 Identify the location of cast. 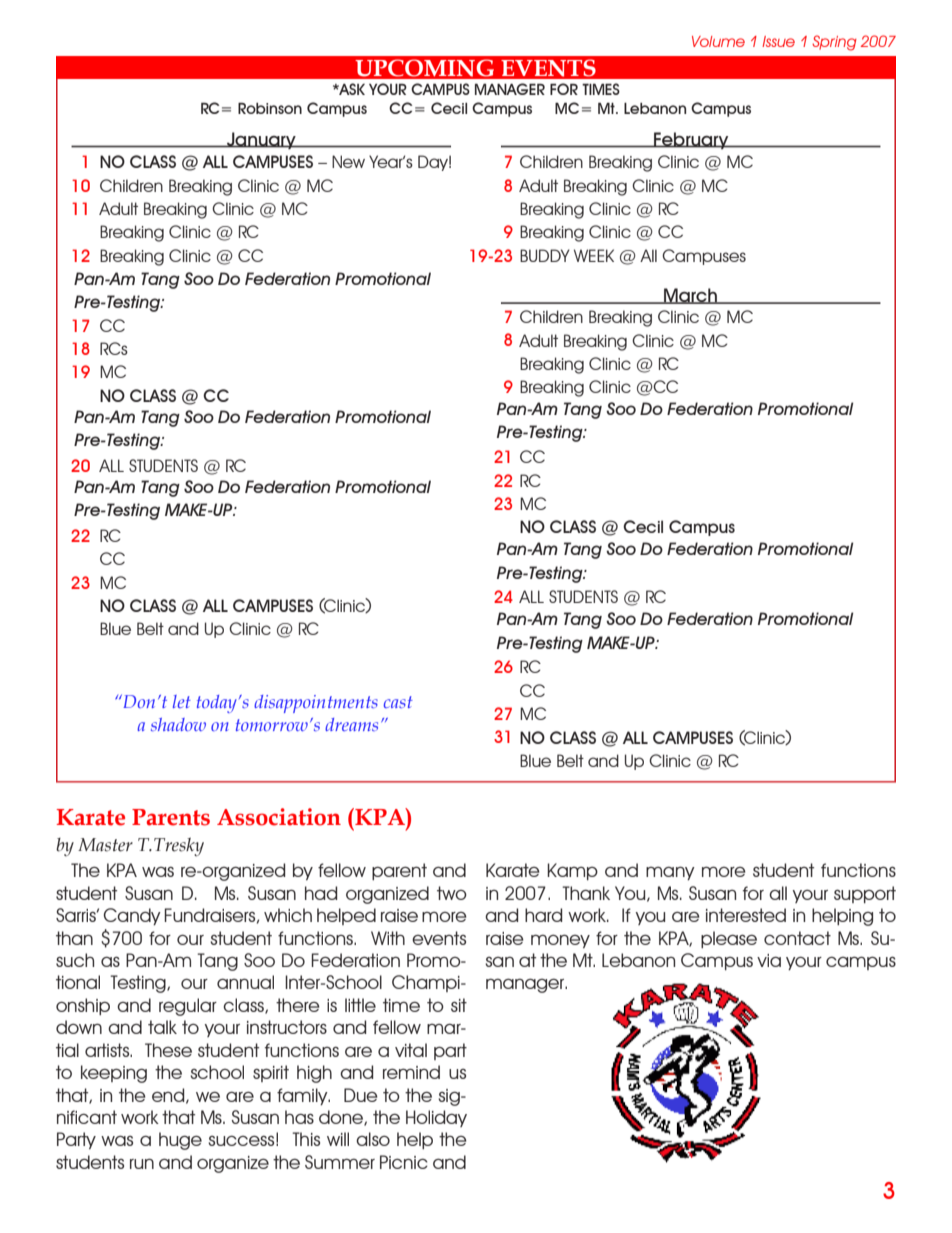
(398, 702).
